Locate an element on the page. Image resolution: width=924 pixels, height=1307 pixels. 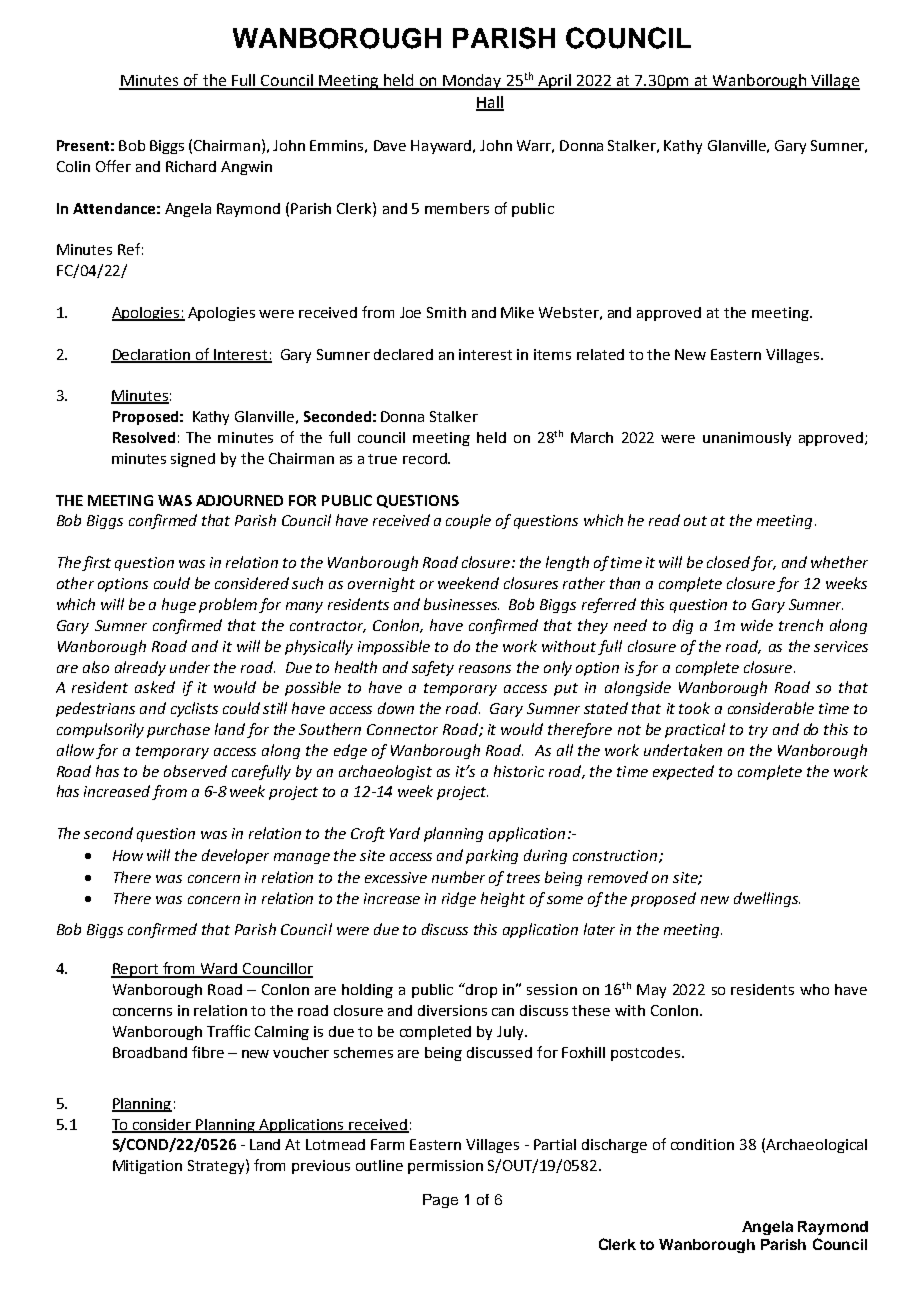
first is located at coordinates (96, 563).
